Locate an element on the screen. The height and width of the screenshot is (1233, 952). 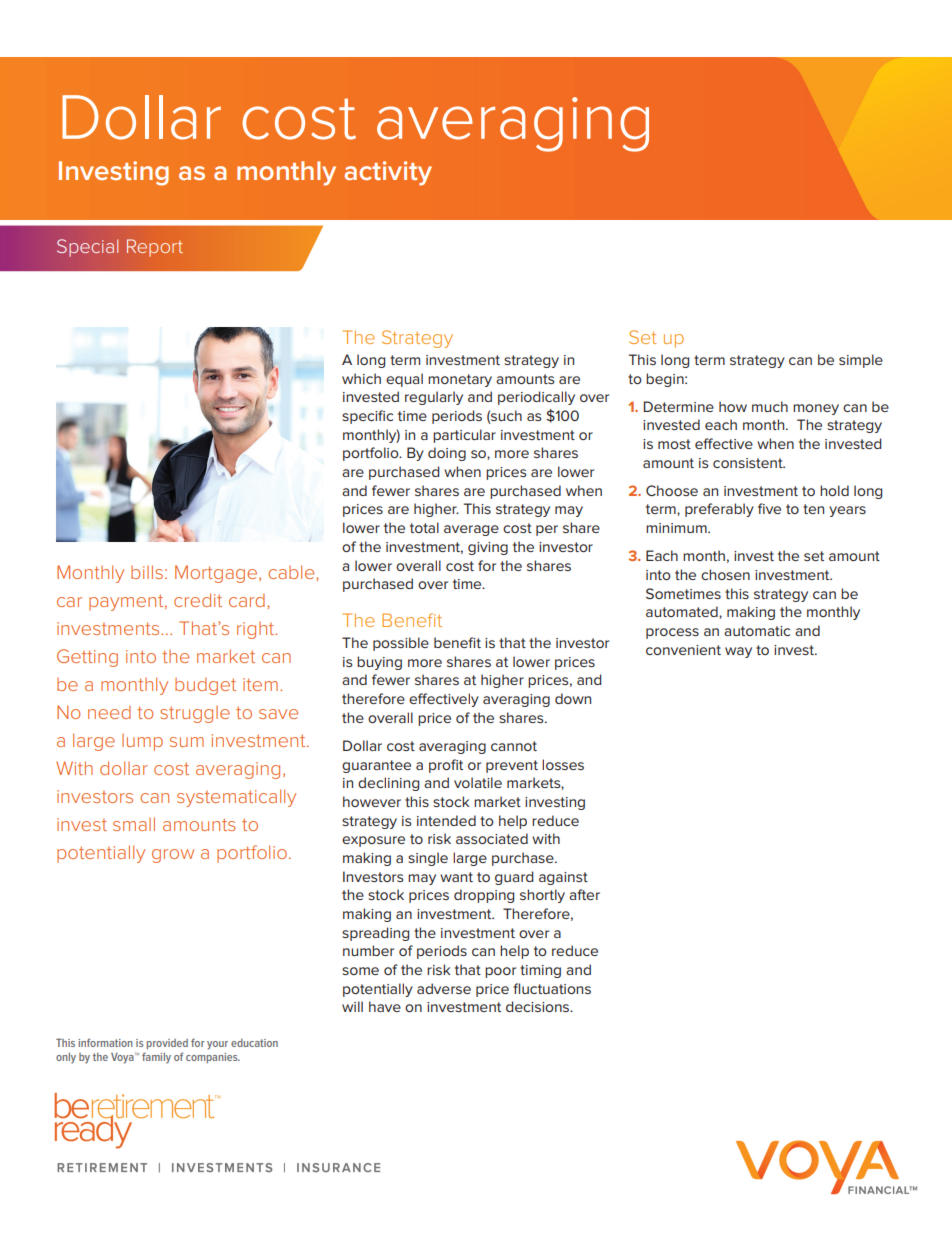
Report is located at coordinates (155, 248).
